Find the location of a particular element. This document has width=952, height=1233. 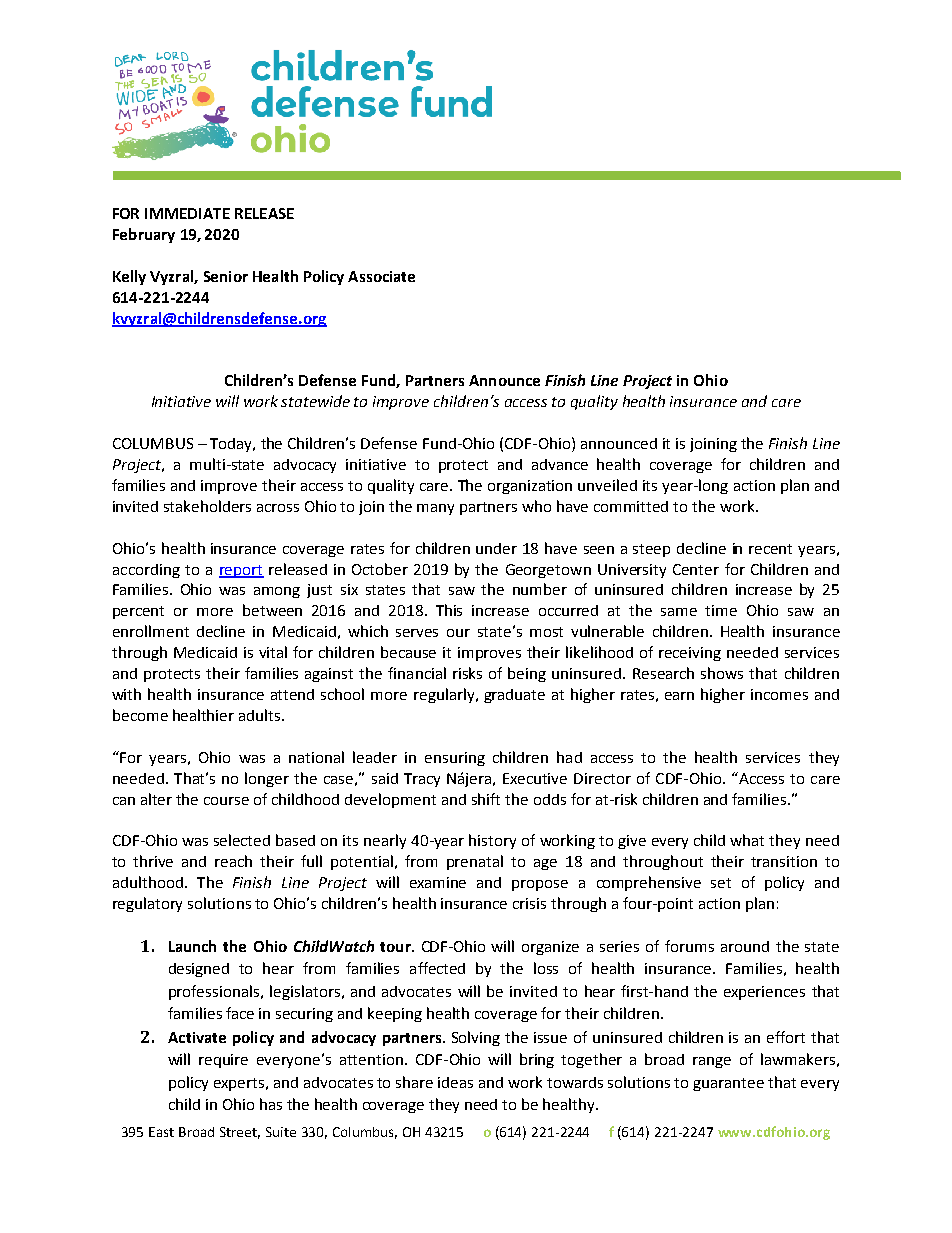

many is located at coordinates (435, 509).
